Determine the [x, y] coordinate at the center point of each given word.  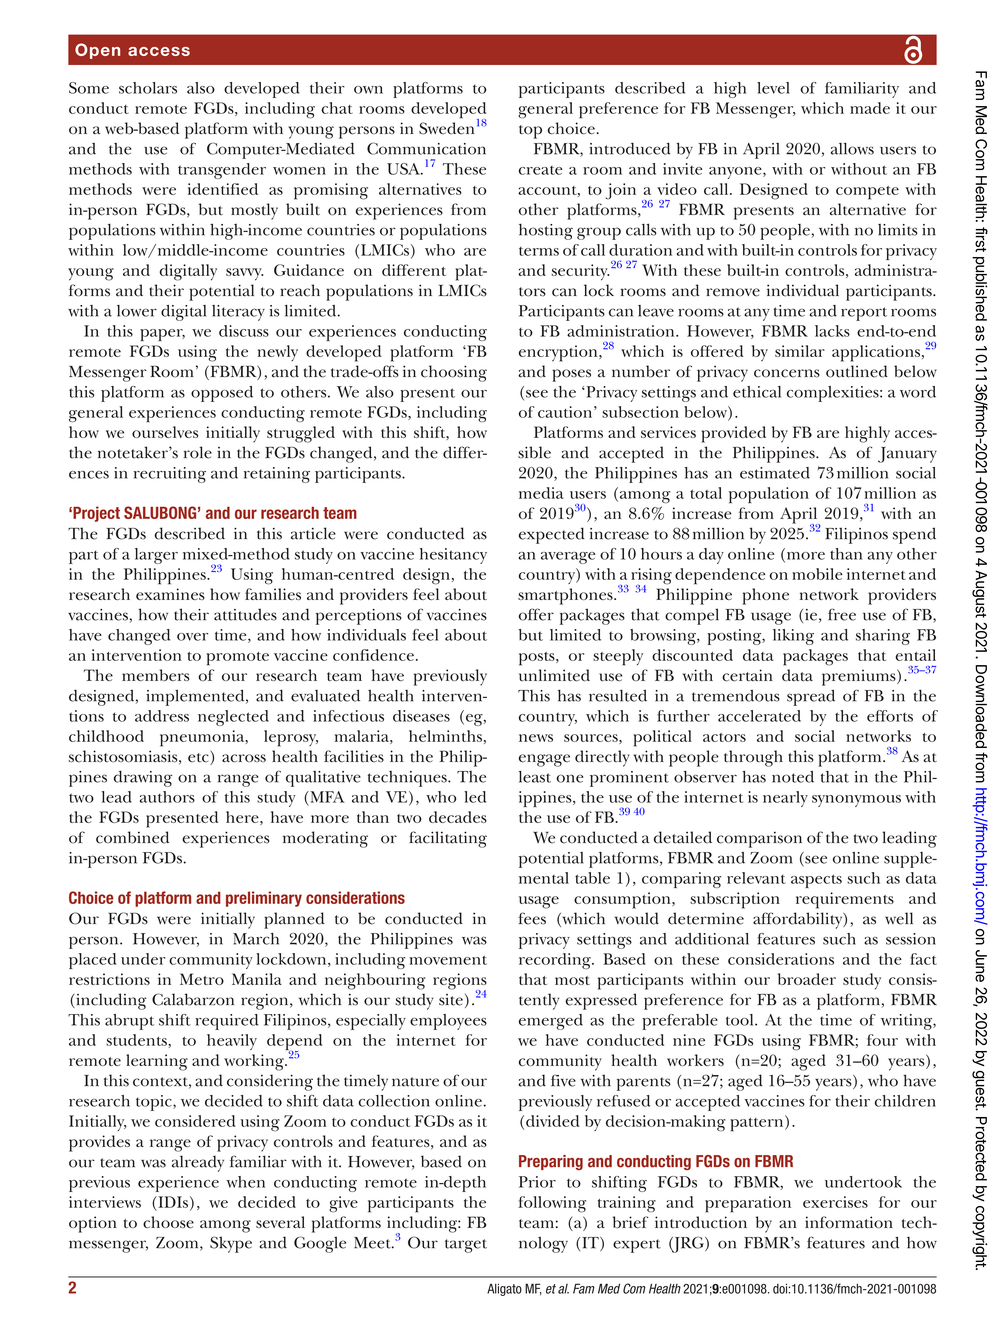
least [535, 777]
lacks [832, 331]
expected [552, 535]
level [773, 88]
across [244, 758]
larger [156, 556]
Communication [426, 148]
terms [539, 251]
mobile [817, 574]
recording [556, 961]
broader [807, 979]
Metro [202, 979]
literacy [238, 313]
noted [793, 777]
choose [168, 1222]
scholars [148, 88]
